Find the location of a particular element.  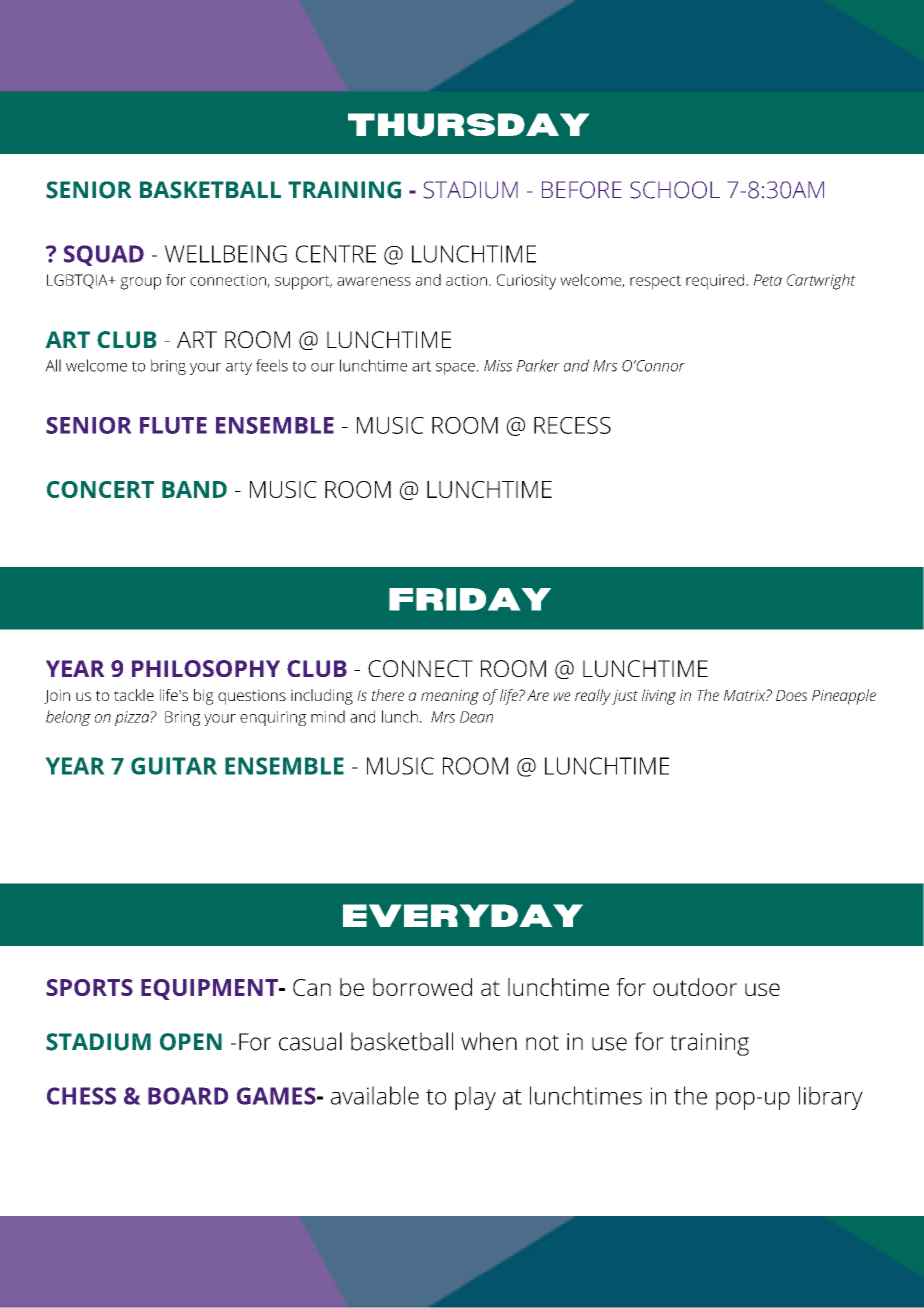

RECESS is located at coordinates (572, 425).
